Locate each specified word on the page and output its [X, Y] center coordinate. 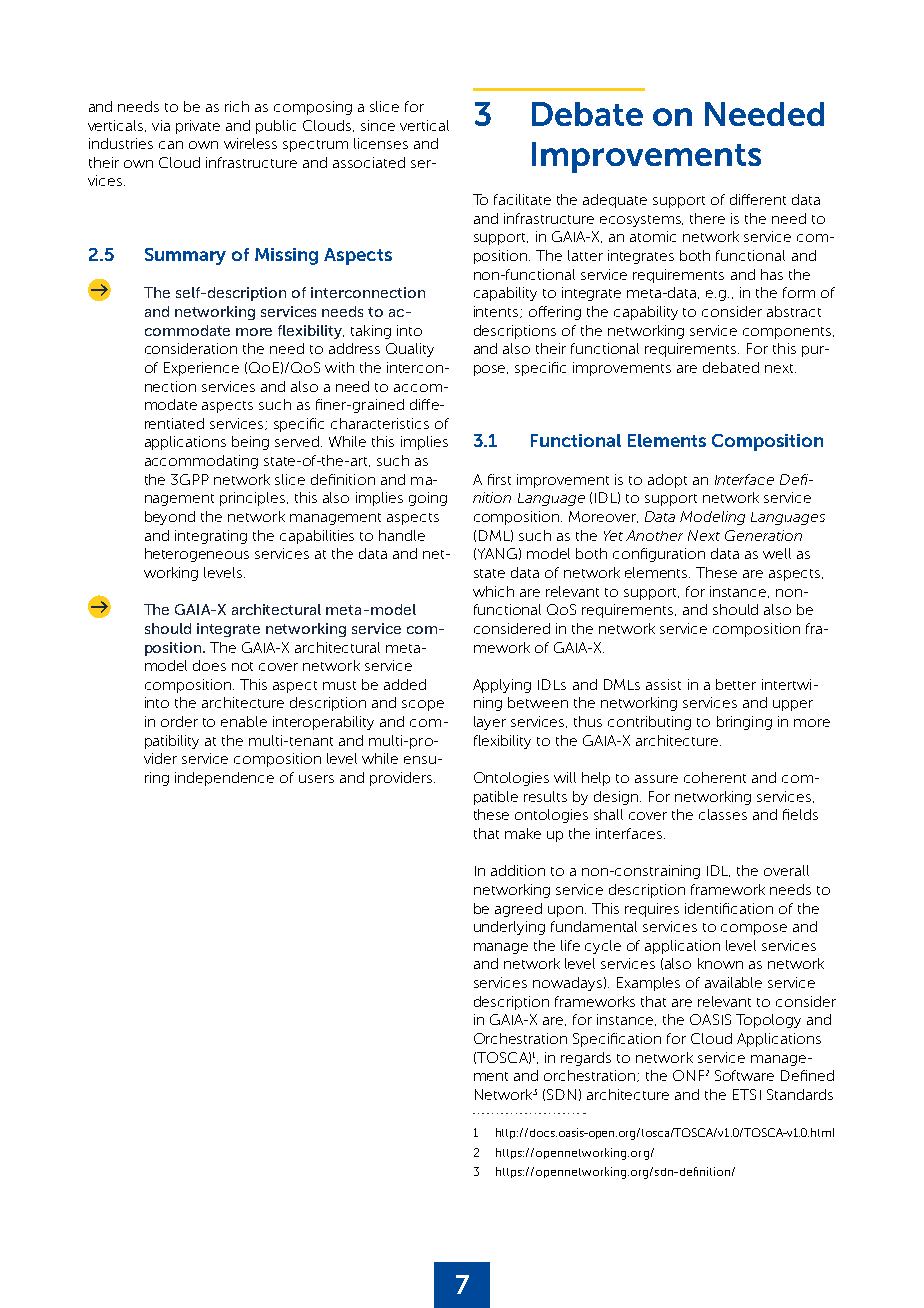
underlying [509, 928]
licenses [381, 143]
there [707, 218]
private [198, 127]
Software [744, 1075]
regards [586, 1059]
